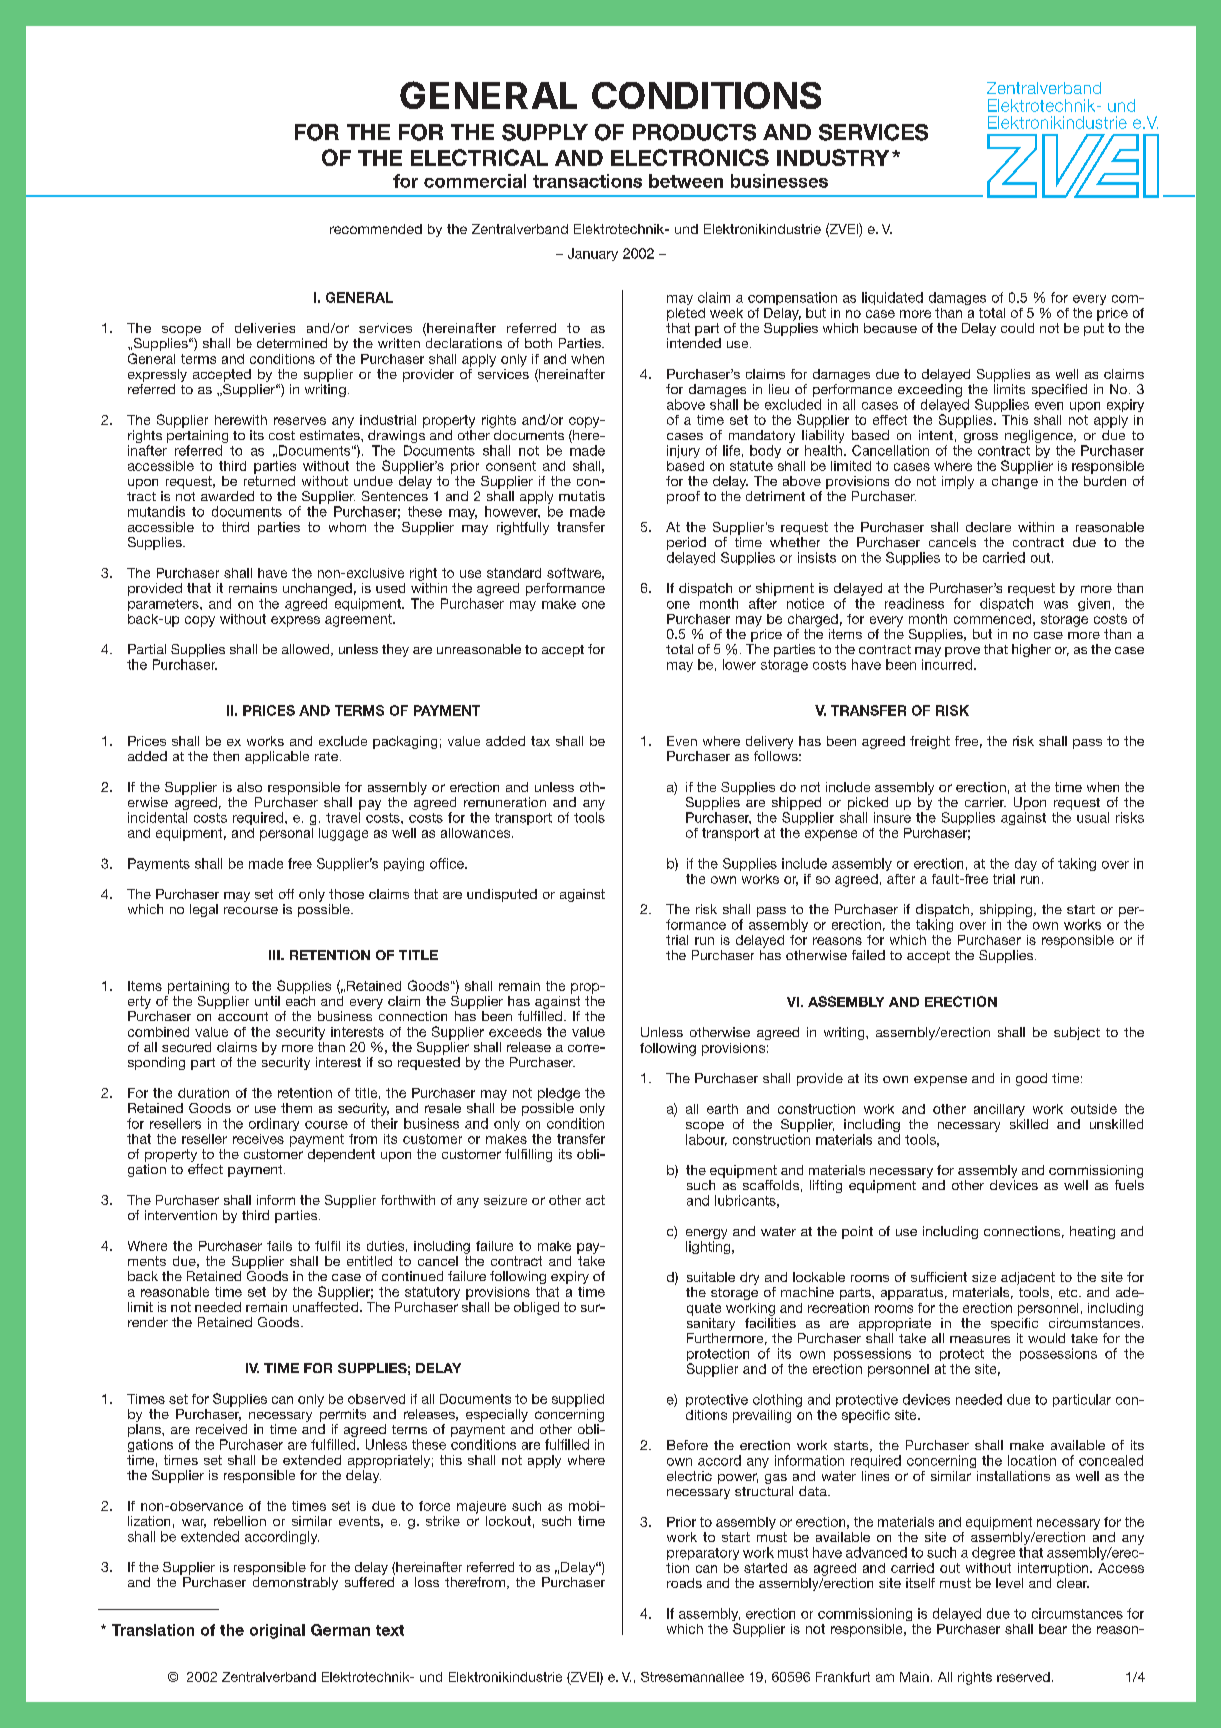 This page has width=1222, height=1728. What do you see at coordinates (1053, 1629) in the page?
I see `bear` at bounding box center [1053, 1629].
